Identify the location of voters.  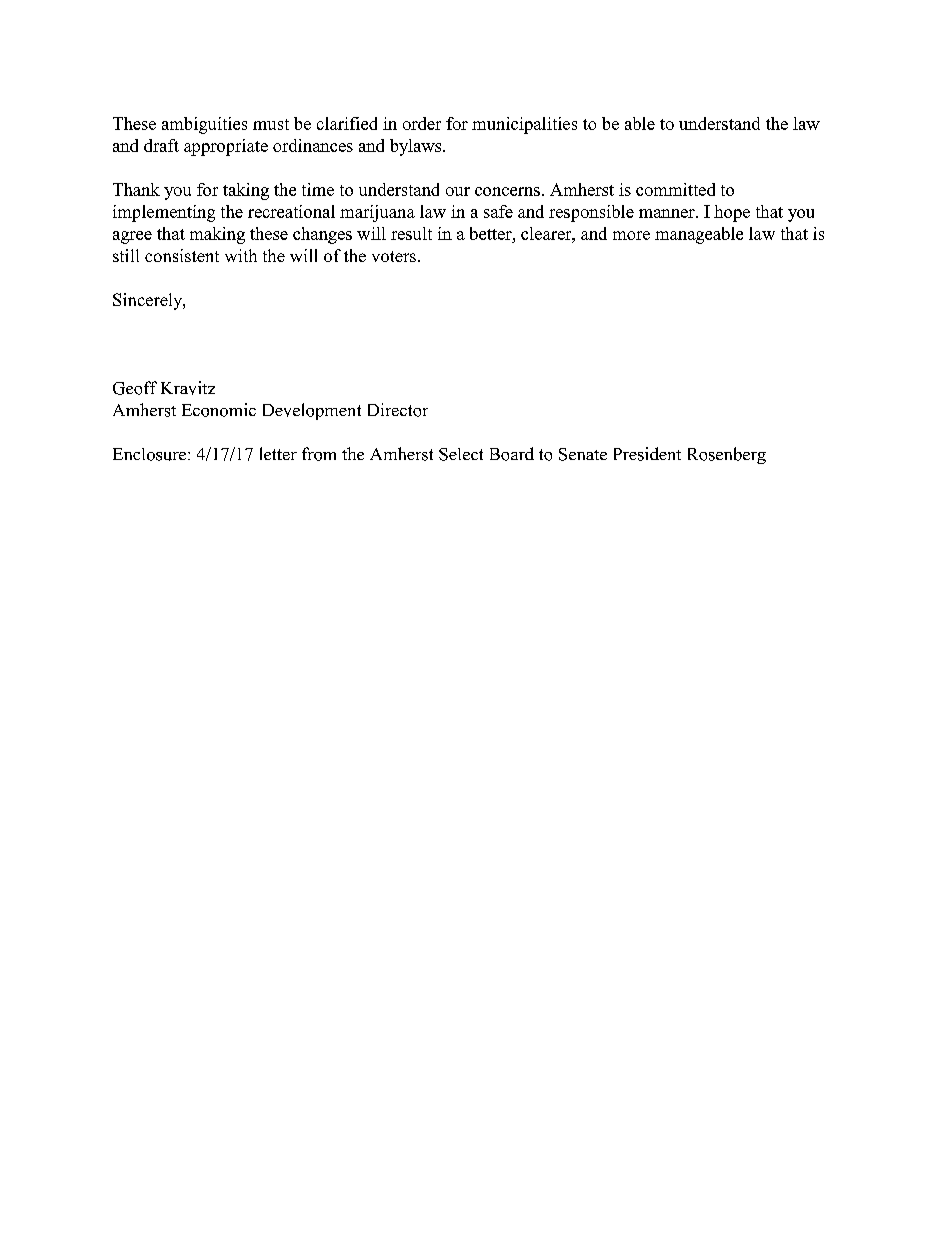
(394, 256).
